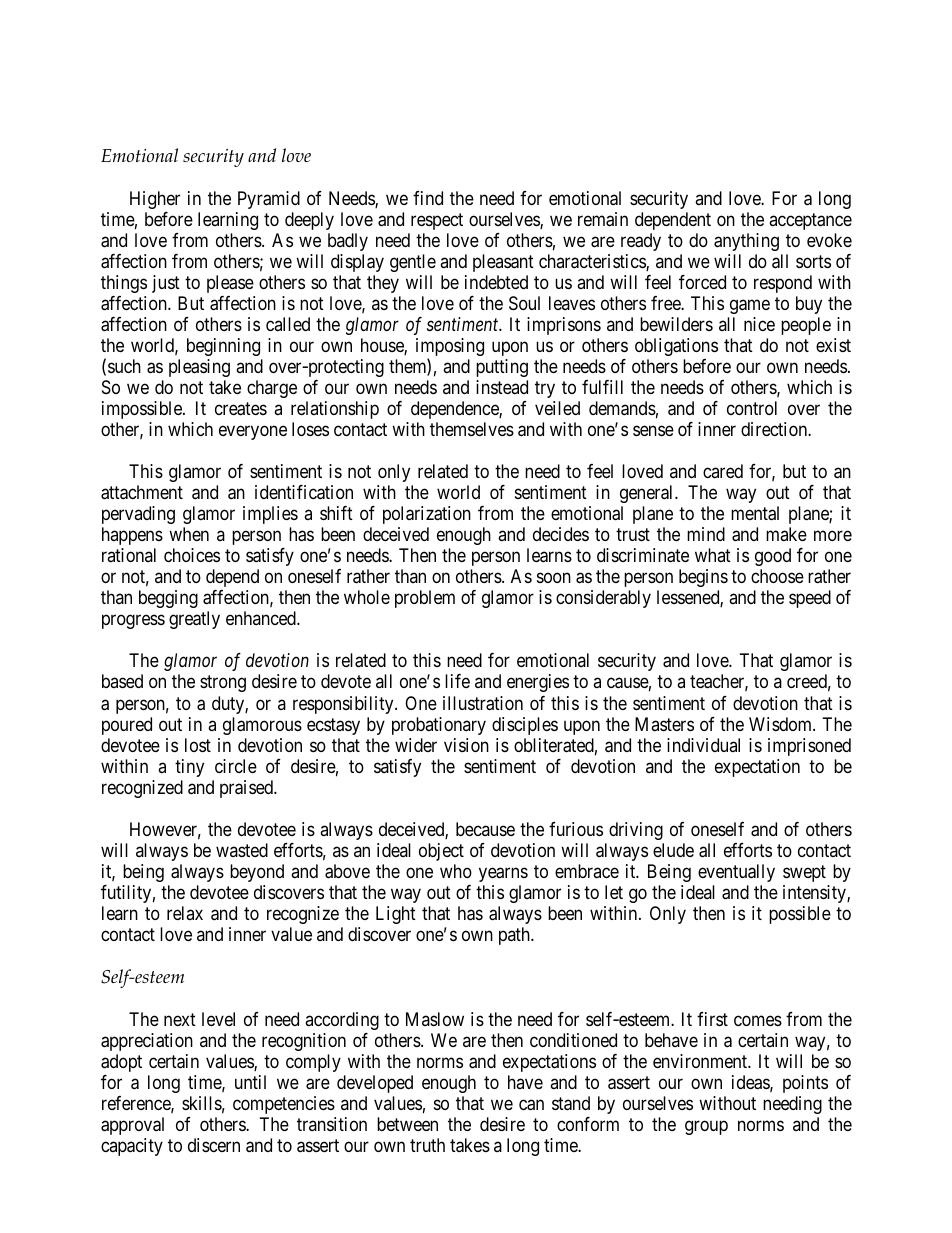 This screenshot has height=1233, width=952. What do you see at coordinates (531, 1105) in the screenshot?
I see `can` at bounding box center [531, 1105].
